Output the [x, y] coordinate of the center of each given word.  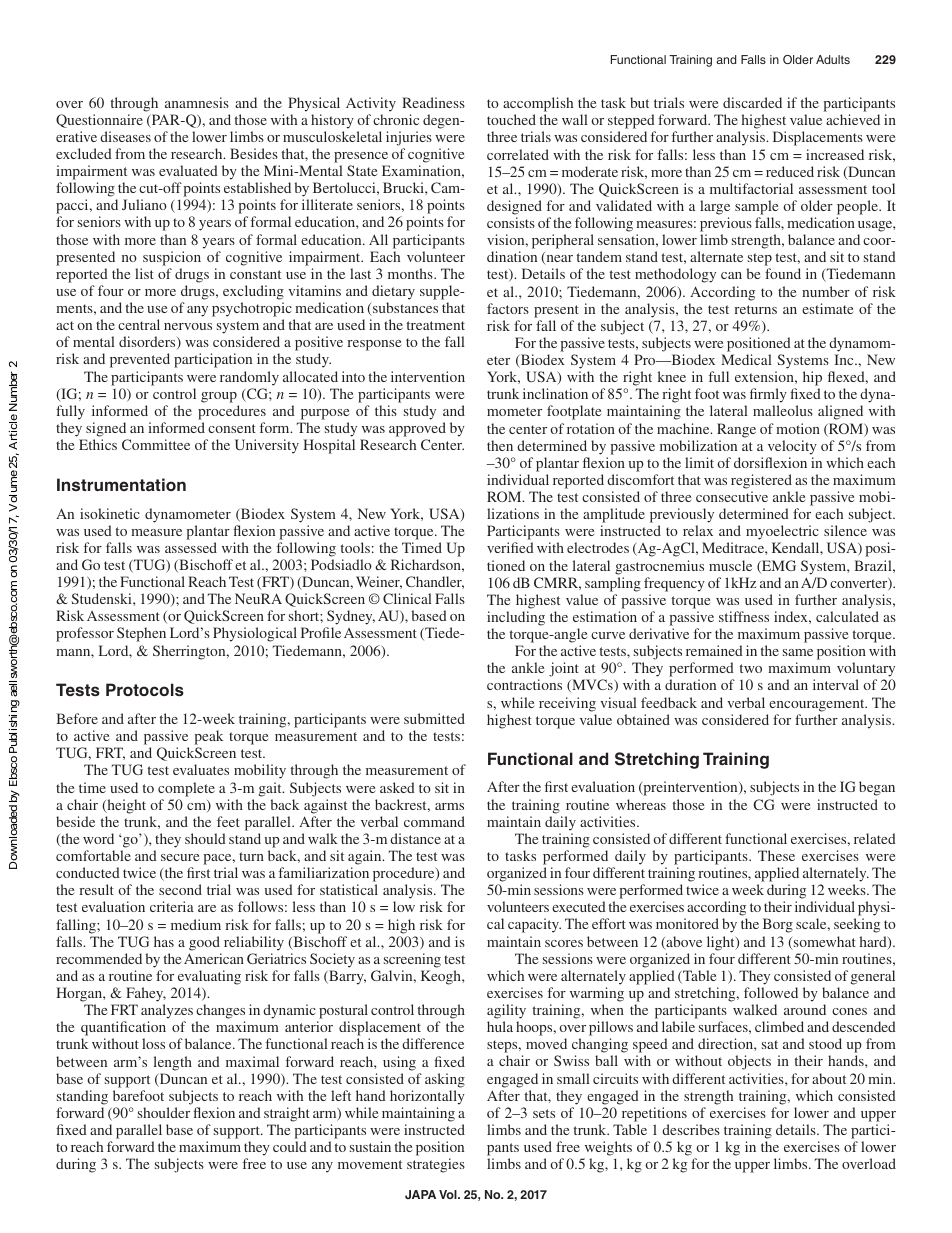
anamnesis [197, 102]
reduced [790, 171]
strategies [436, 1165]
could [290, 1146]
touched [511, 119]
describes [691, 1129]
